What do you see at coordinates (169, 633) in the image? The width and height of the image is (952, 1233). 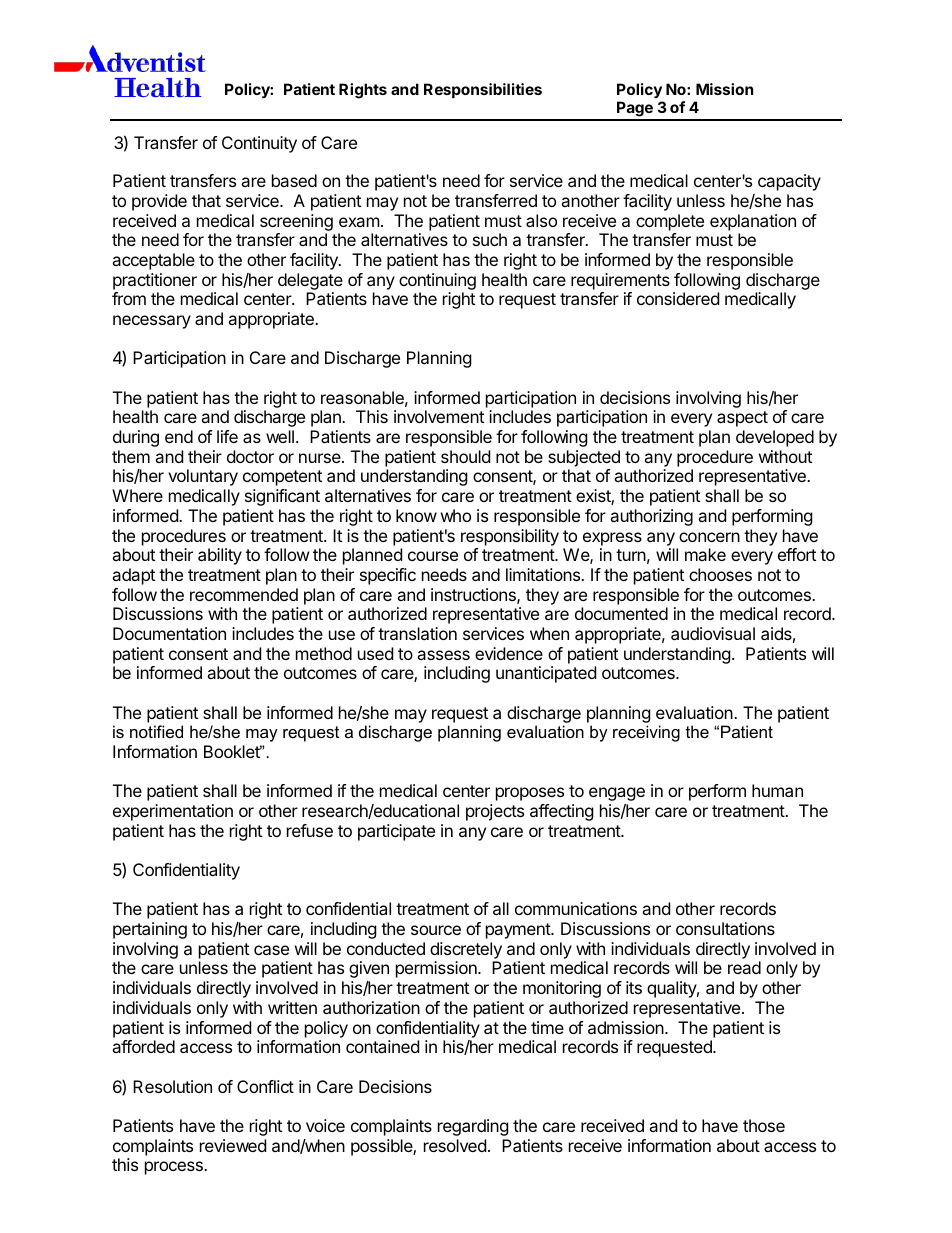 I see `Documentation` at bounding box center [169, 633].
